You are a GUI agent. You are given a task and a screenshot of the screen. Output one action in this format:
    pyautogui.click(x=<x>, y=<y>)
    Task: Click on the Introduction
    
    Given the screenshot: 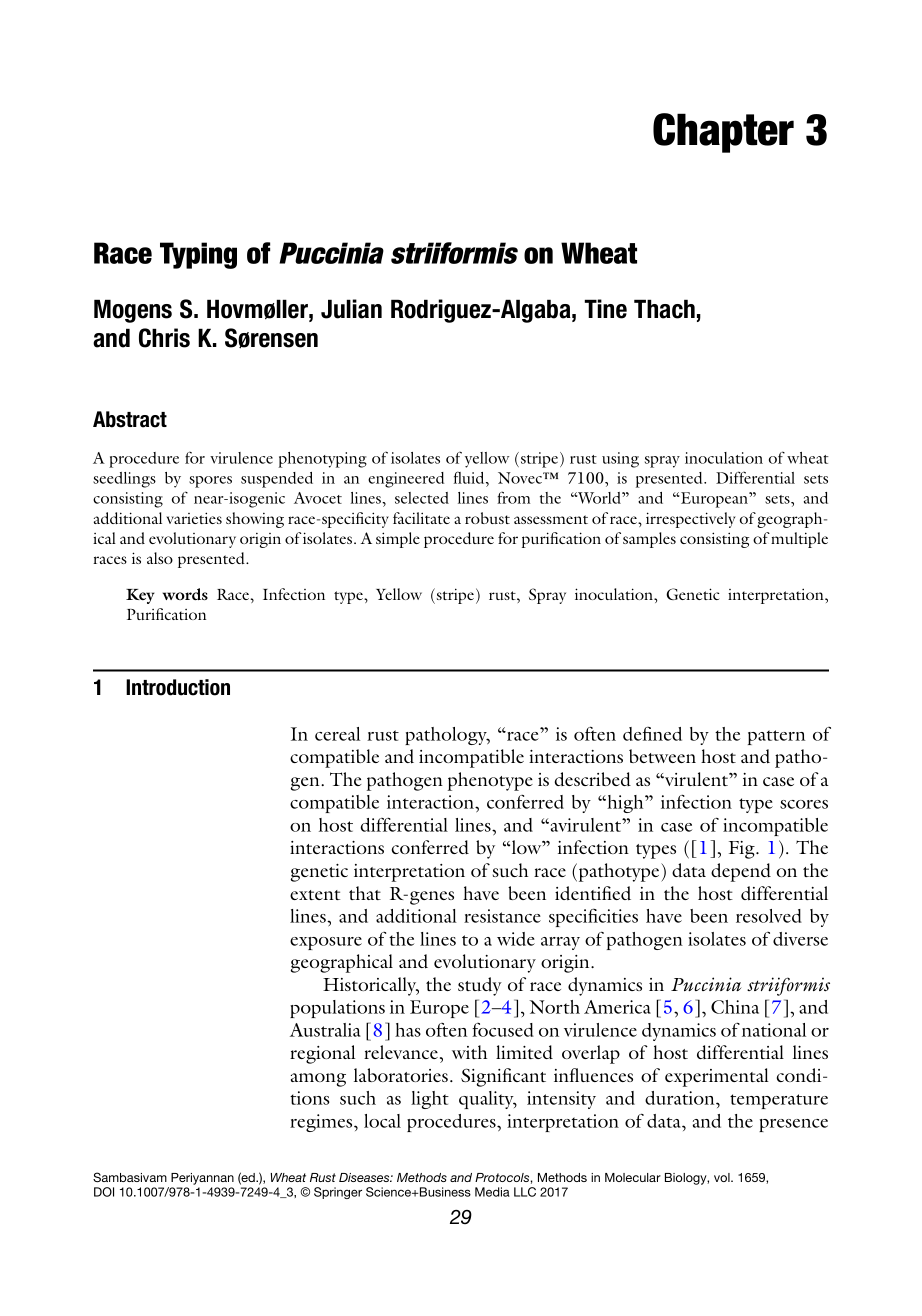 What is the action you would take?
    pyautogui.click(x=178, y=687)
